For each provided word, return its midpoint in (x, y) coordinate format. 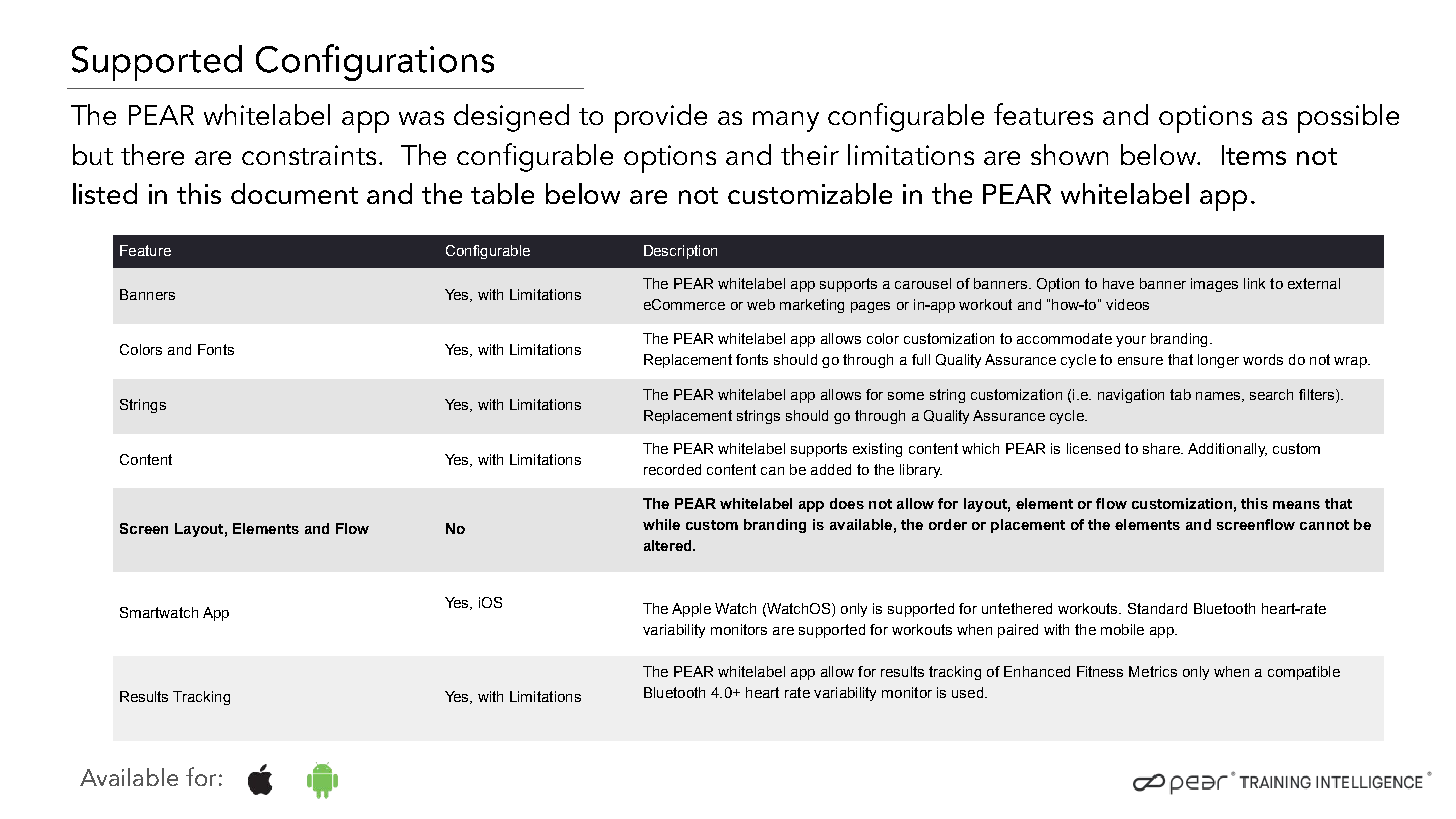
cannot (1324, 525)
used (969, 692)
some (906, 396)
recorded (672, 469)
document (294, 193)
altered (669, 545)
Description (680, 252)
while (661, 524)
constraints (309, 155)
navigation (1131, 396)
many (786, 121)
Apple (691, 610)
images (1214, 285)
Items (1254, 155)
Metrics (1153, 671)
